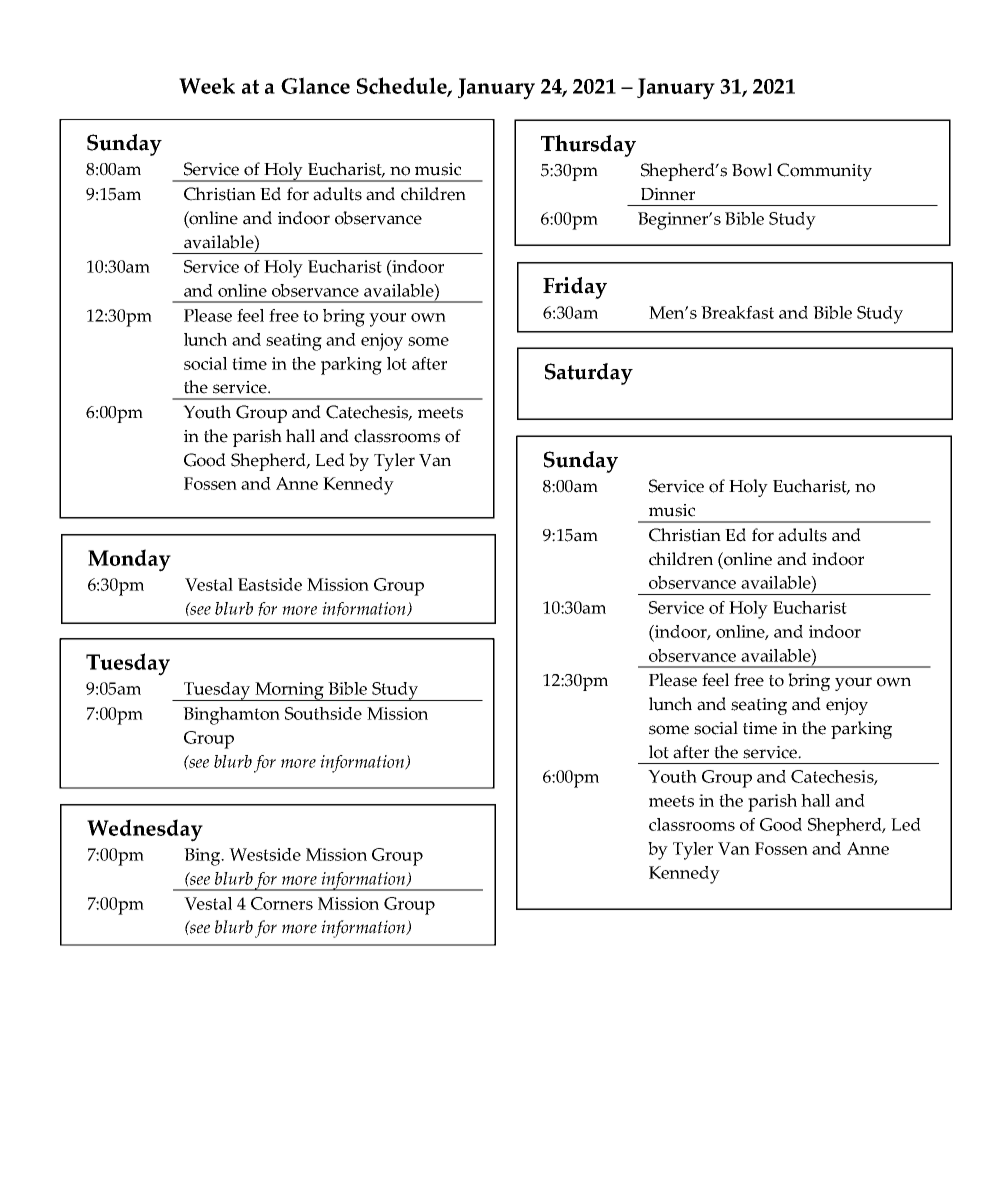 This document has width=991, height=1204. Describe the element at coordinates (668, 194) in the document. I see `Dinner` at that location.
